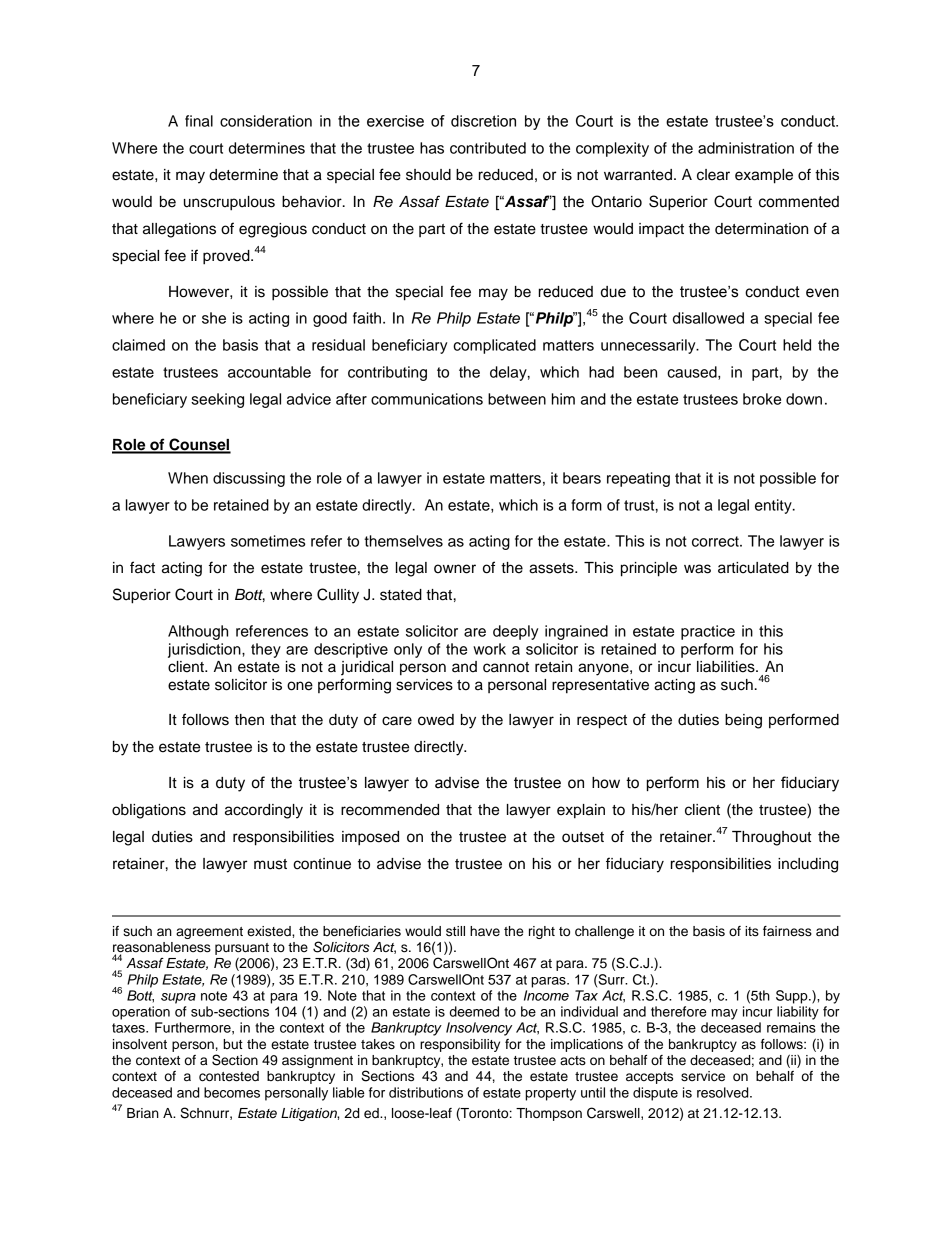  I want to click on distributions, so click(426, 1092).
